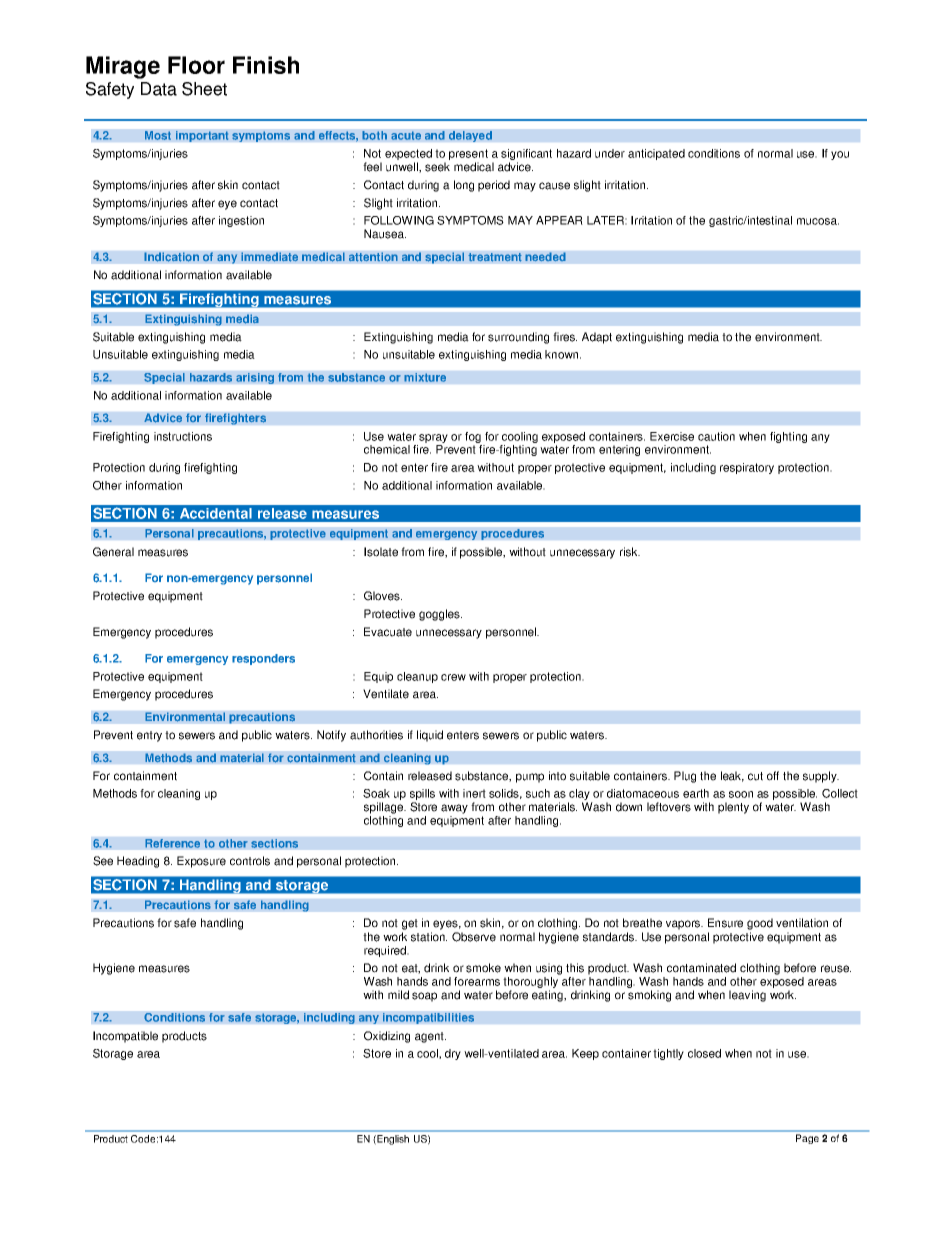  What do you see at coordinates (518, 338) in the screenshot?
I see `surrounding` at bounding box center [518, 338].
